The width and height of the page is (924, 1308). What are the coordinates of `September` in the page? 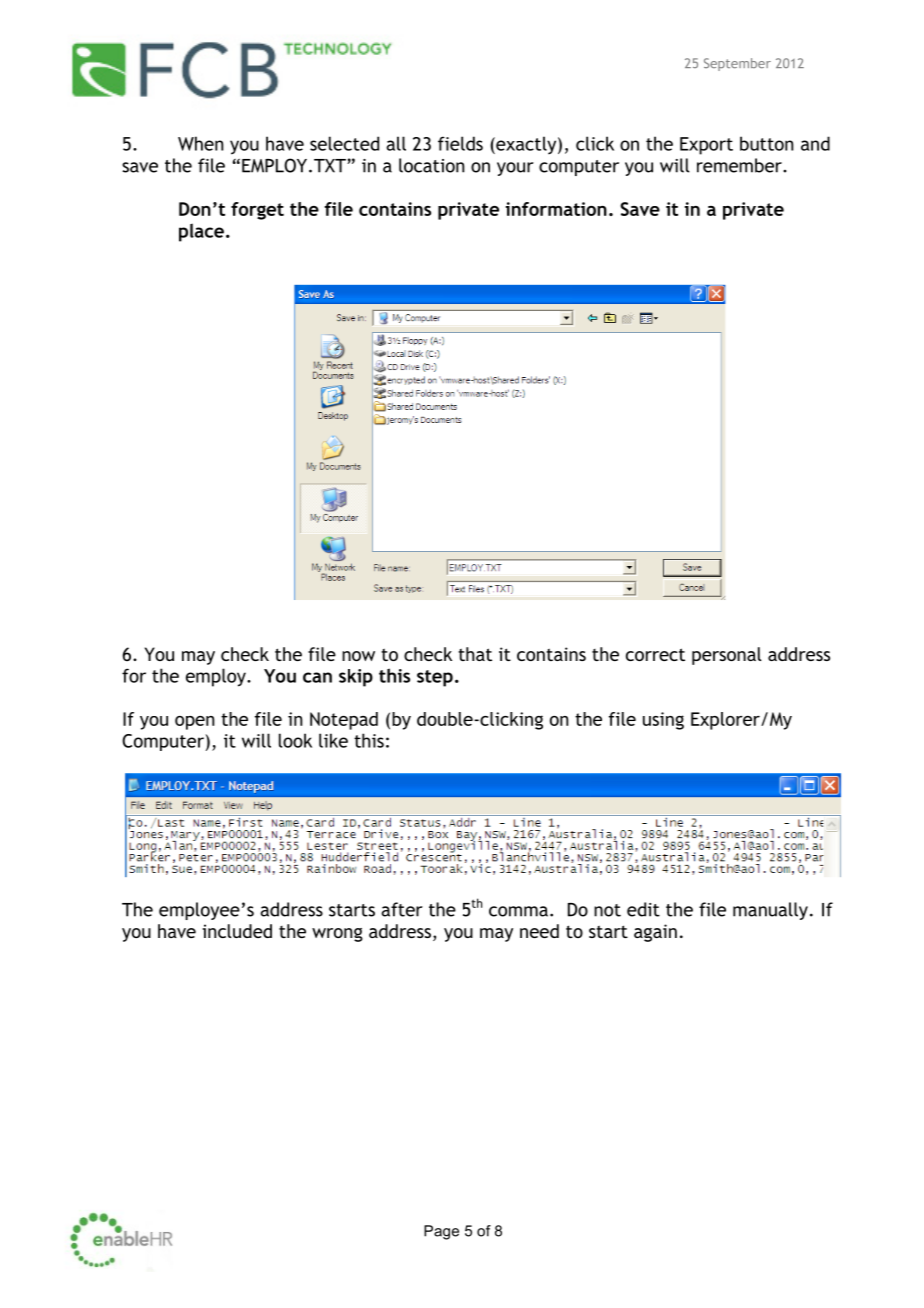 It's located at (737, 64).
